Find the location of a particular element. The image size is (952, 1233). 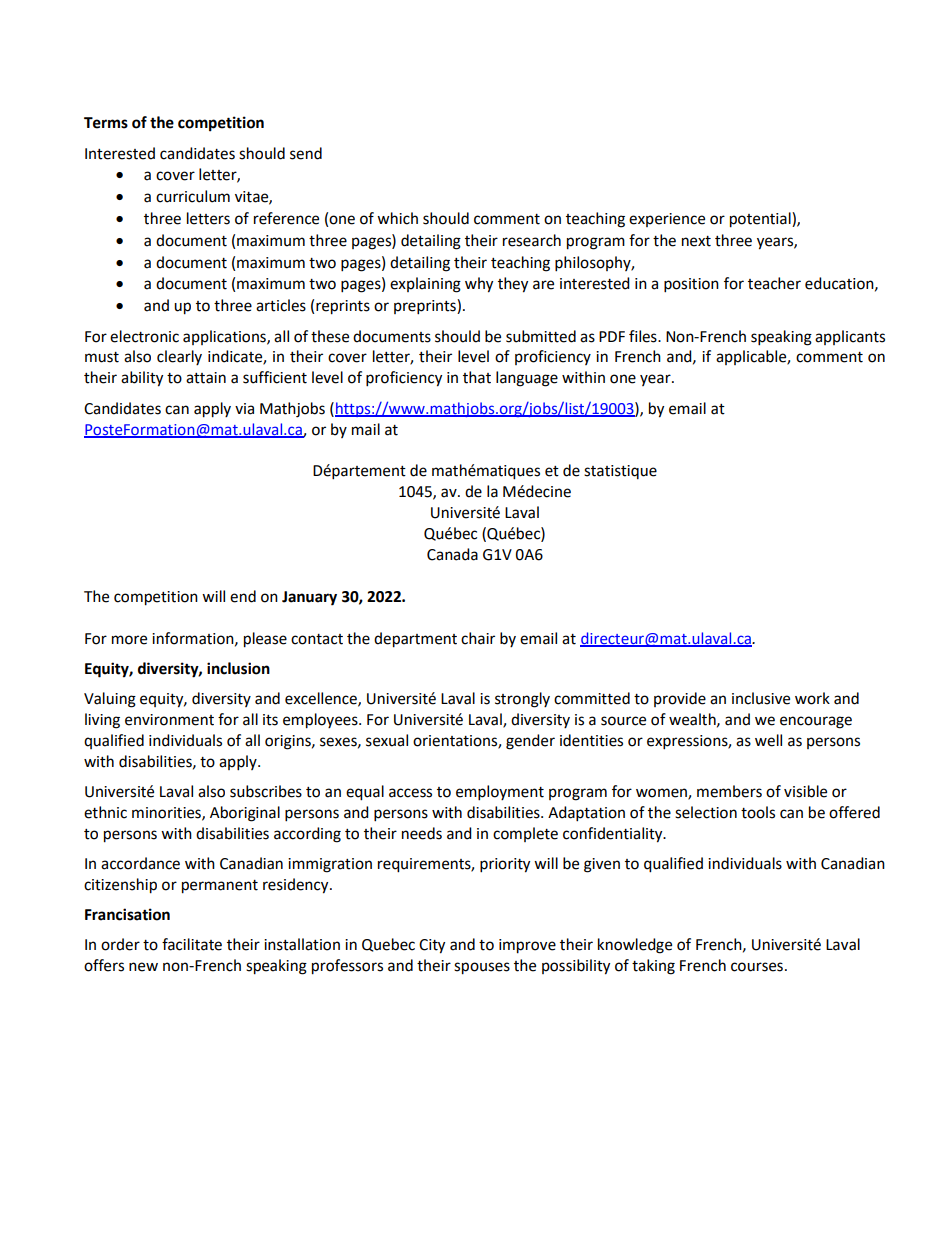

curriculum is located at coordinates (193, 196).
